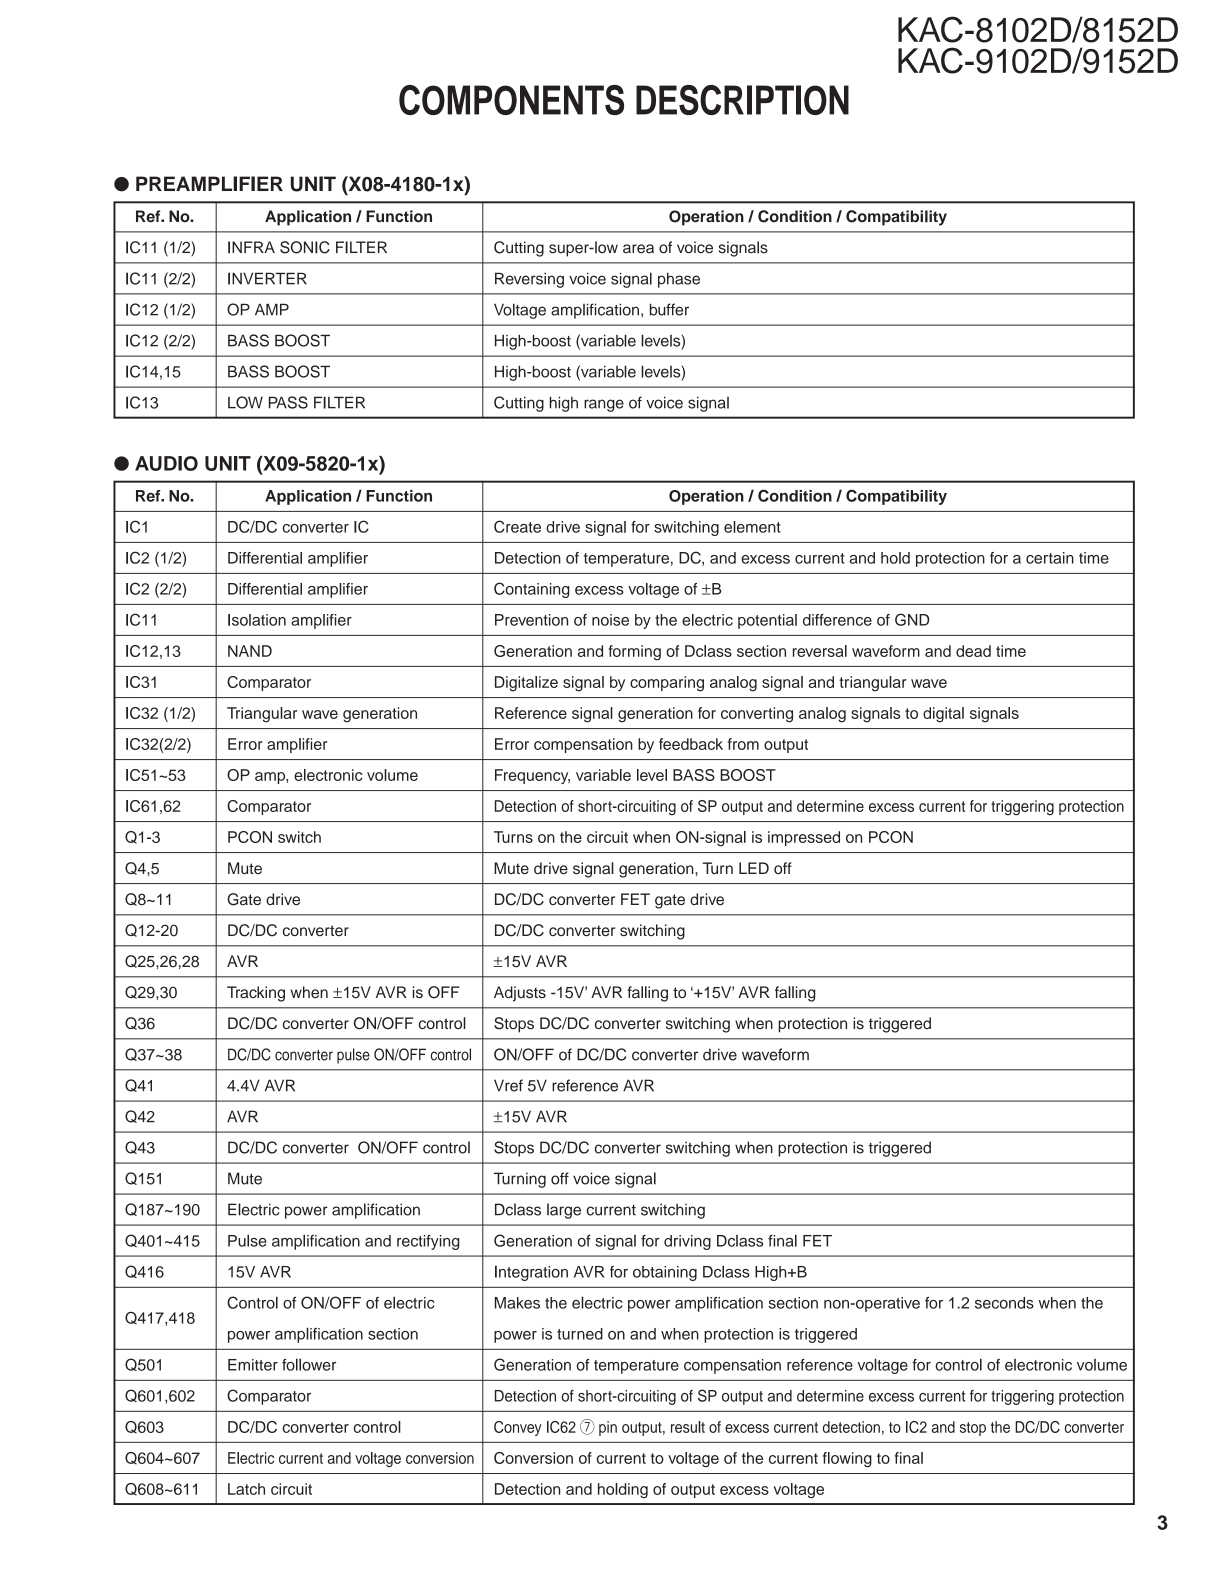  Describe the element at coordinates (256, 994) in the screenshot. I see `Tracking` at that location.
